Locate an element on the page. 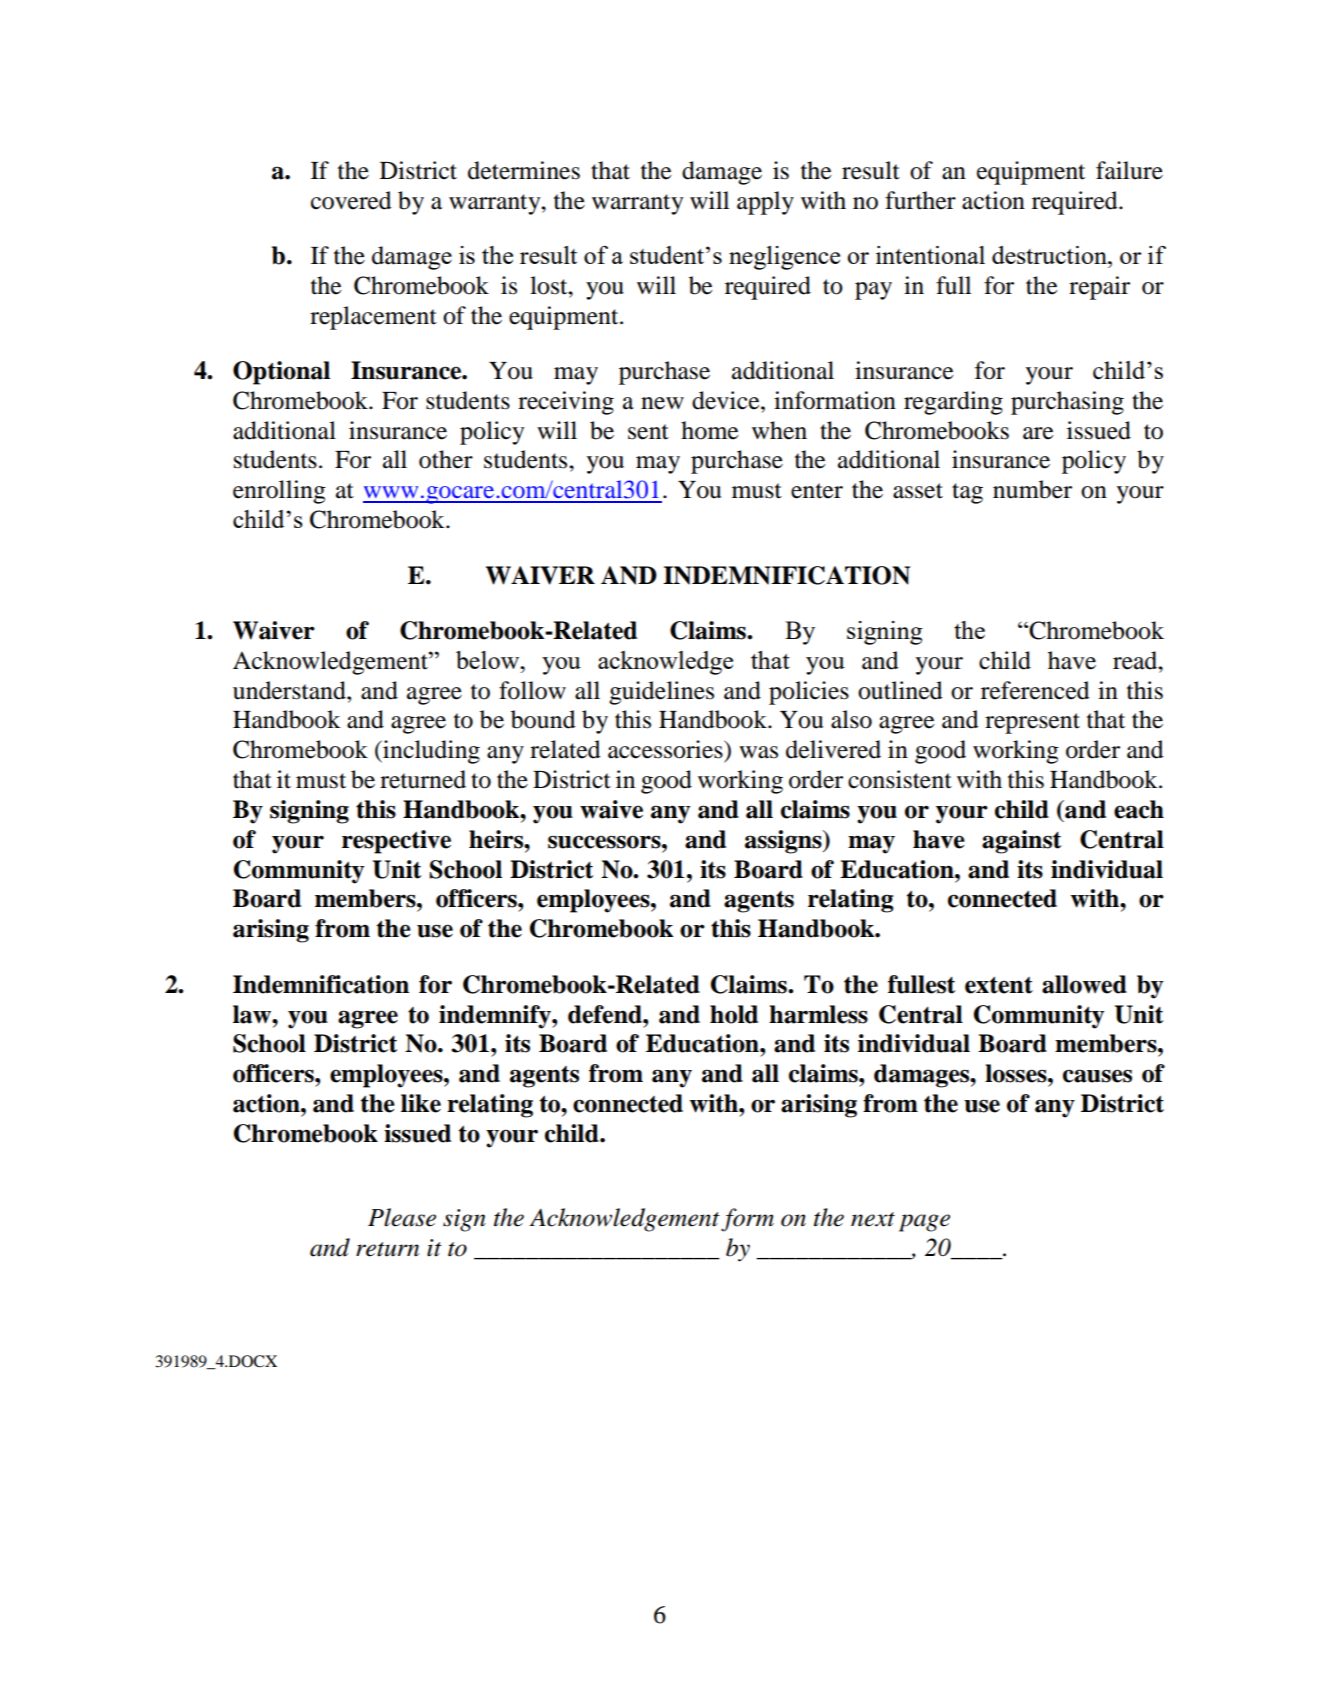  destruction is located at coordinates (1050, 255).
